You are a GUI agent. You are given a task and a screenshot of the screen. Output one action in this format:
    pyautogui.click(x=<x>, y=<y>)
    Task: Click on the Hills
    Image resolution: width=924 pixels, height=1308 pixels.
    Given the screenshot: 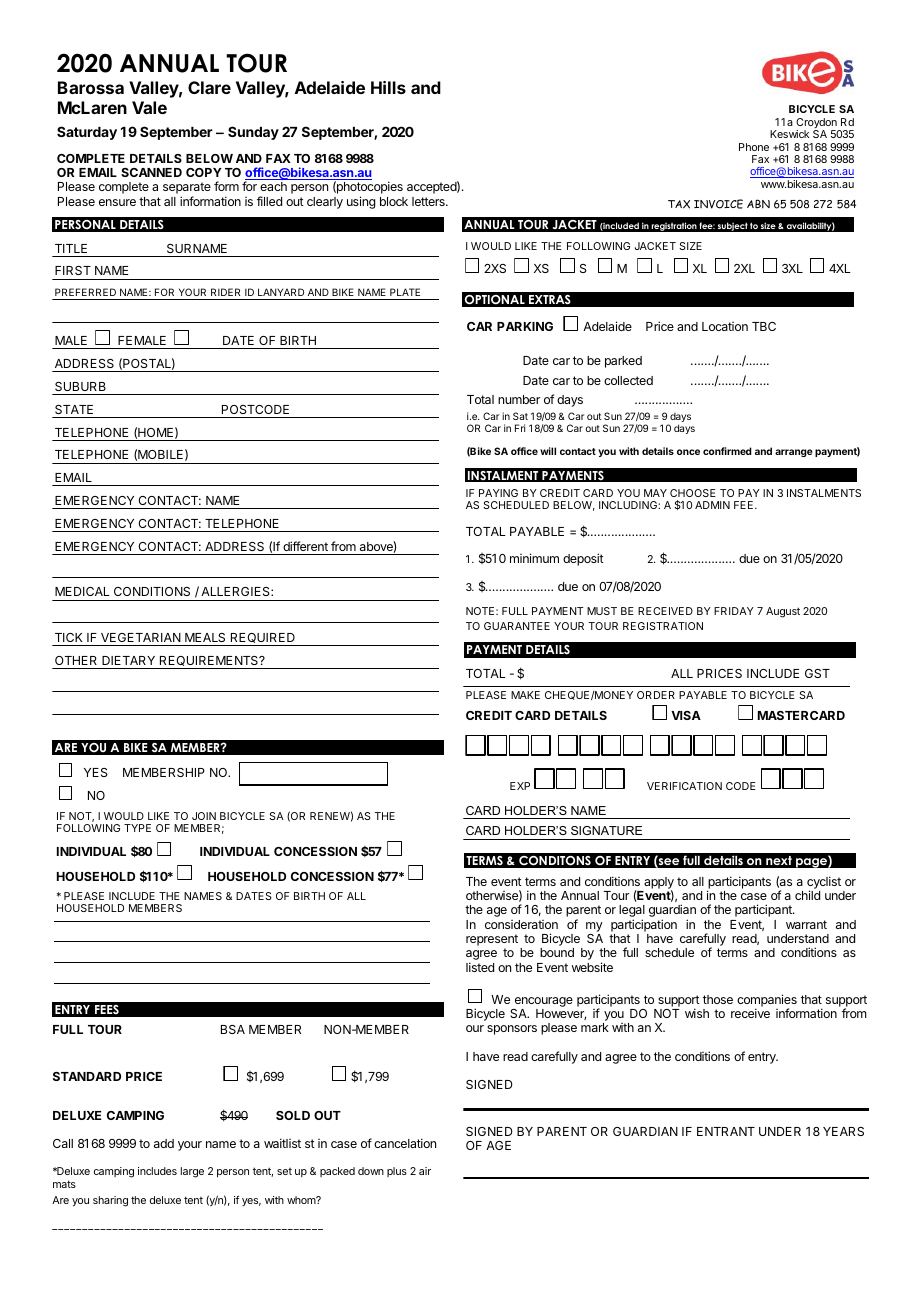 What is the action you would take?
    pyautogui.click(x=388, y=87)
